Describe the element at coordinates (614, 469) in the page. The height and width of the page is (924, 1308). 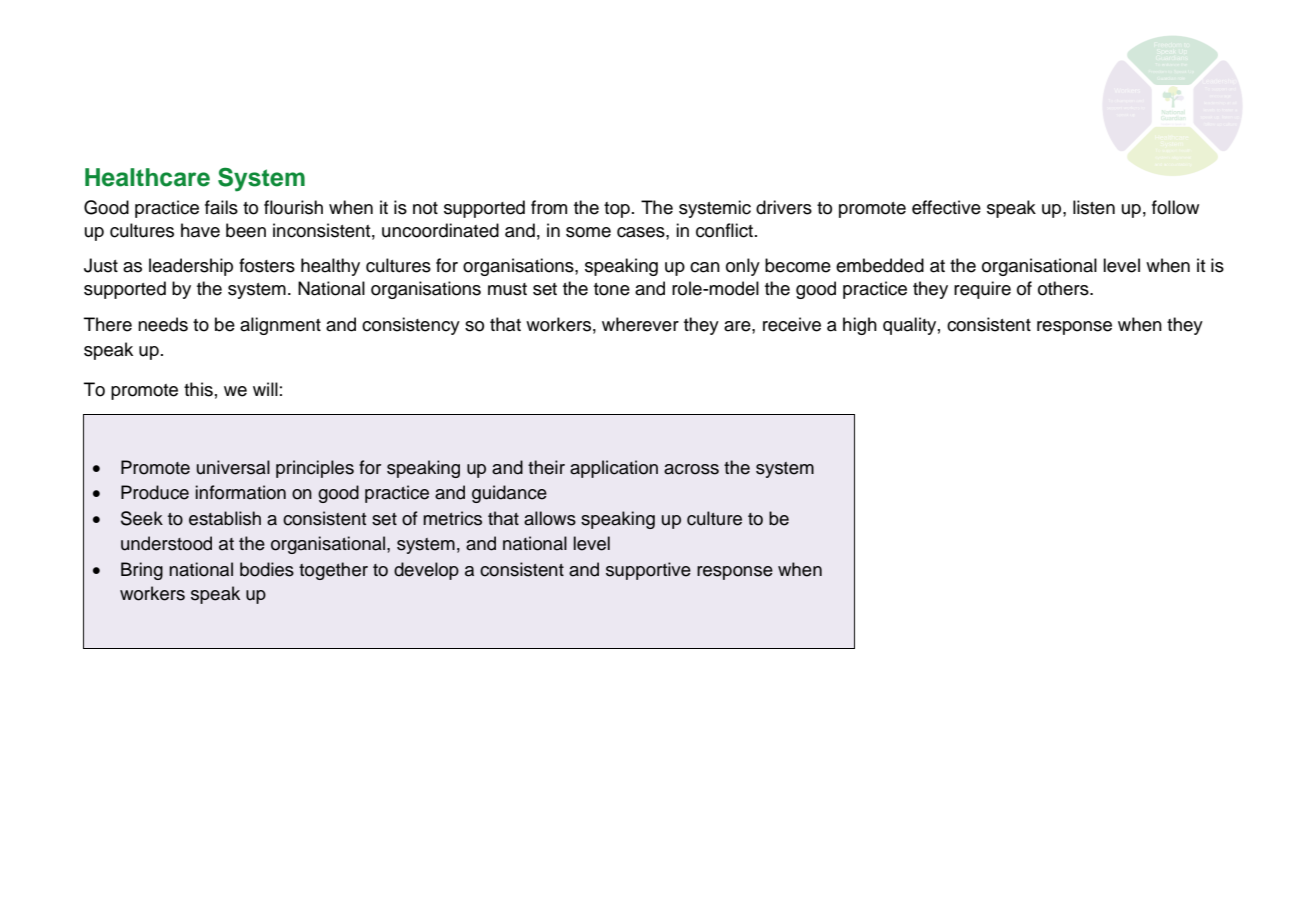
I see `application` at that location.
